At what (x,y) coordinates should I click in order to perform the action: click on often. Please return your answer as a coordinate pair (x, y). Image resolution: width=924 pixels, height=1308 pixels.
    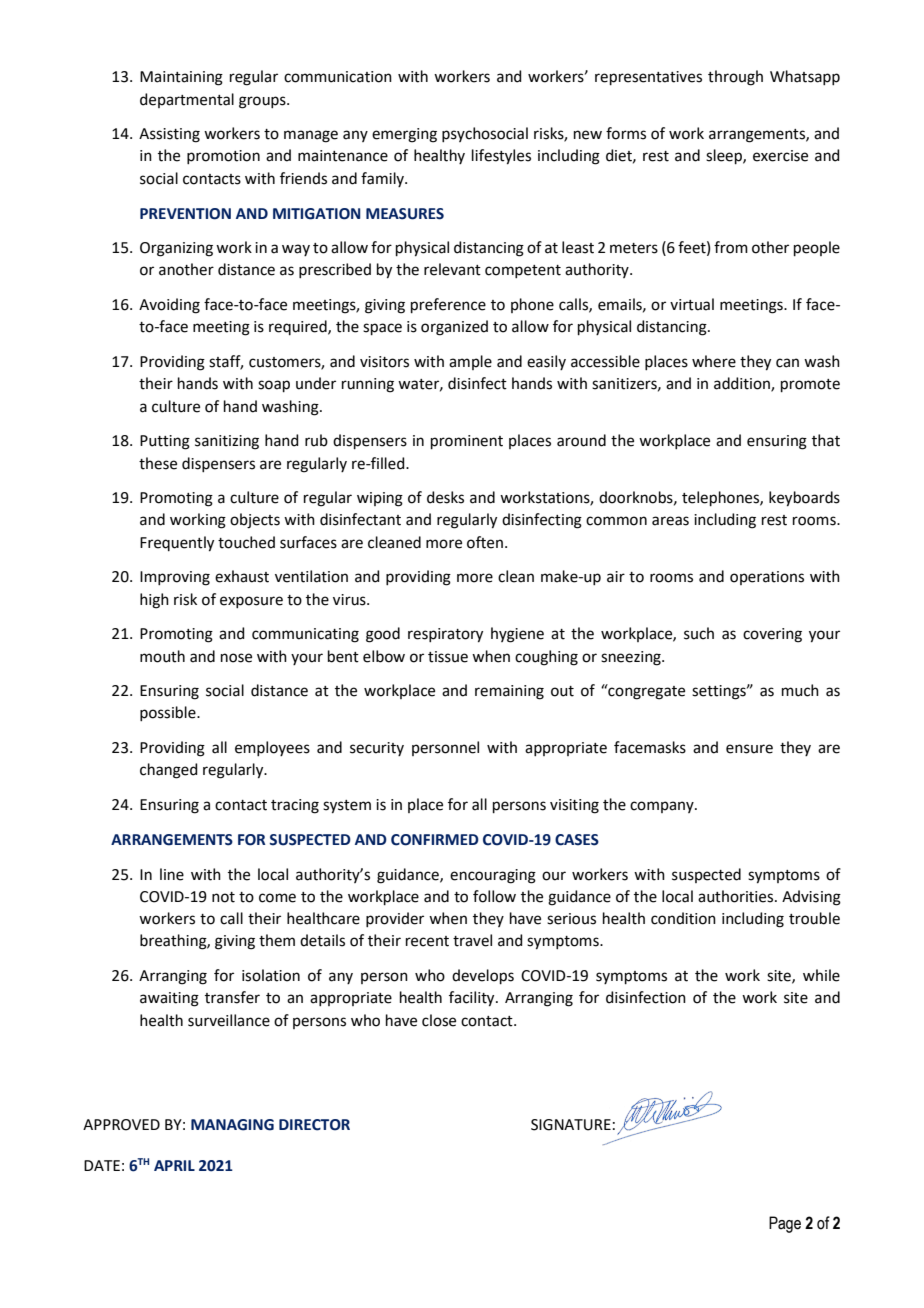
    Looking at the image, I should click on (485, 542).
